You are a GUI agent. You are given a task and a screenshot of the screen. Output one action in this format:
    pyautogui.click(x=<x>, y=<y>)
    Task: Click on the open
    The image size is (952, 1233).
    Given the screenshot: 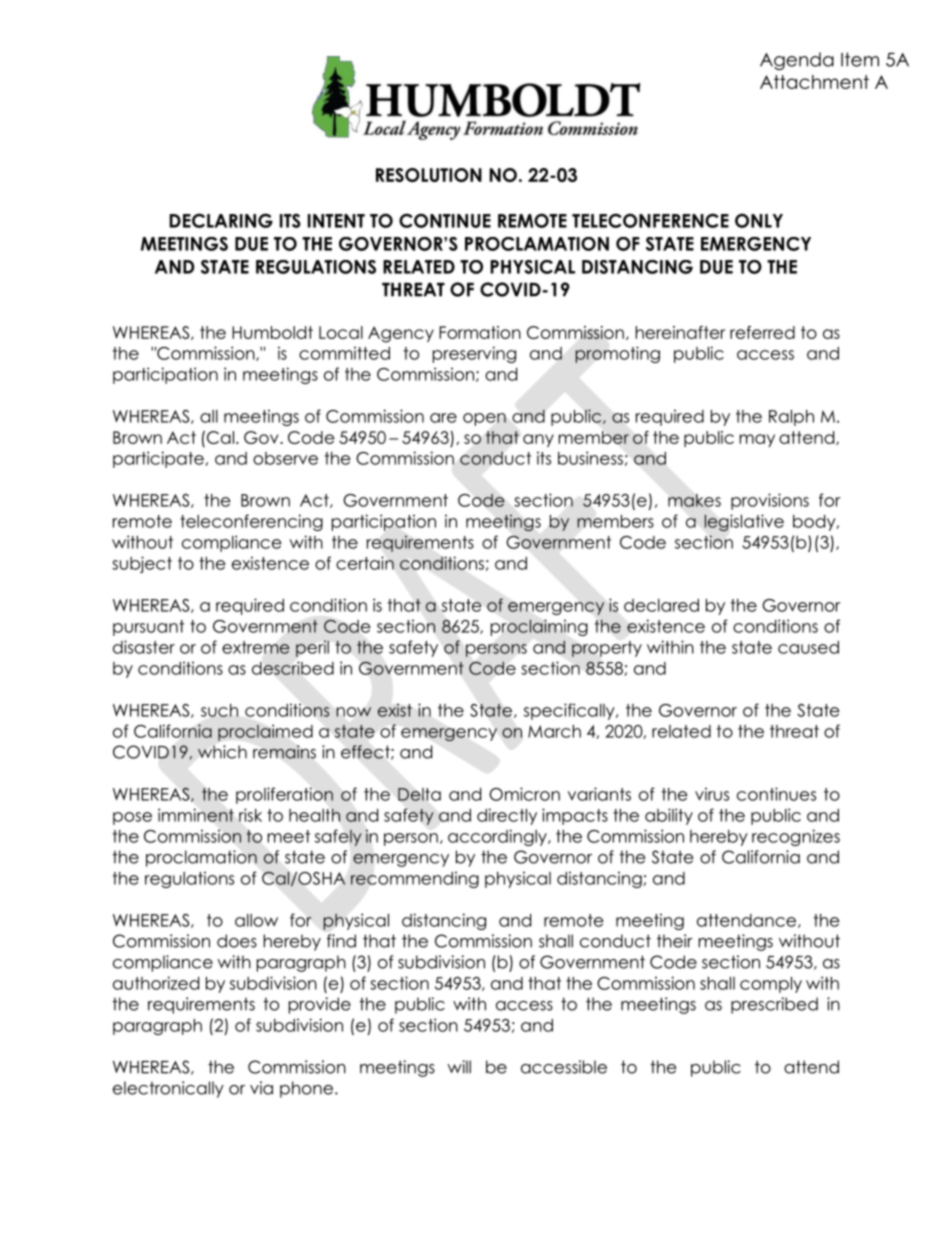 What is the action you would take?
    pyautogui.click(x=484, y=419)
